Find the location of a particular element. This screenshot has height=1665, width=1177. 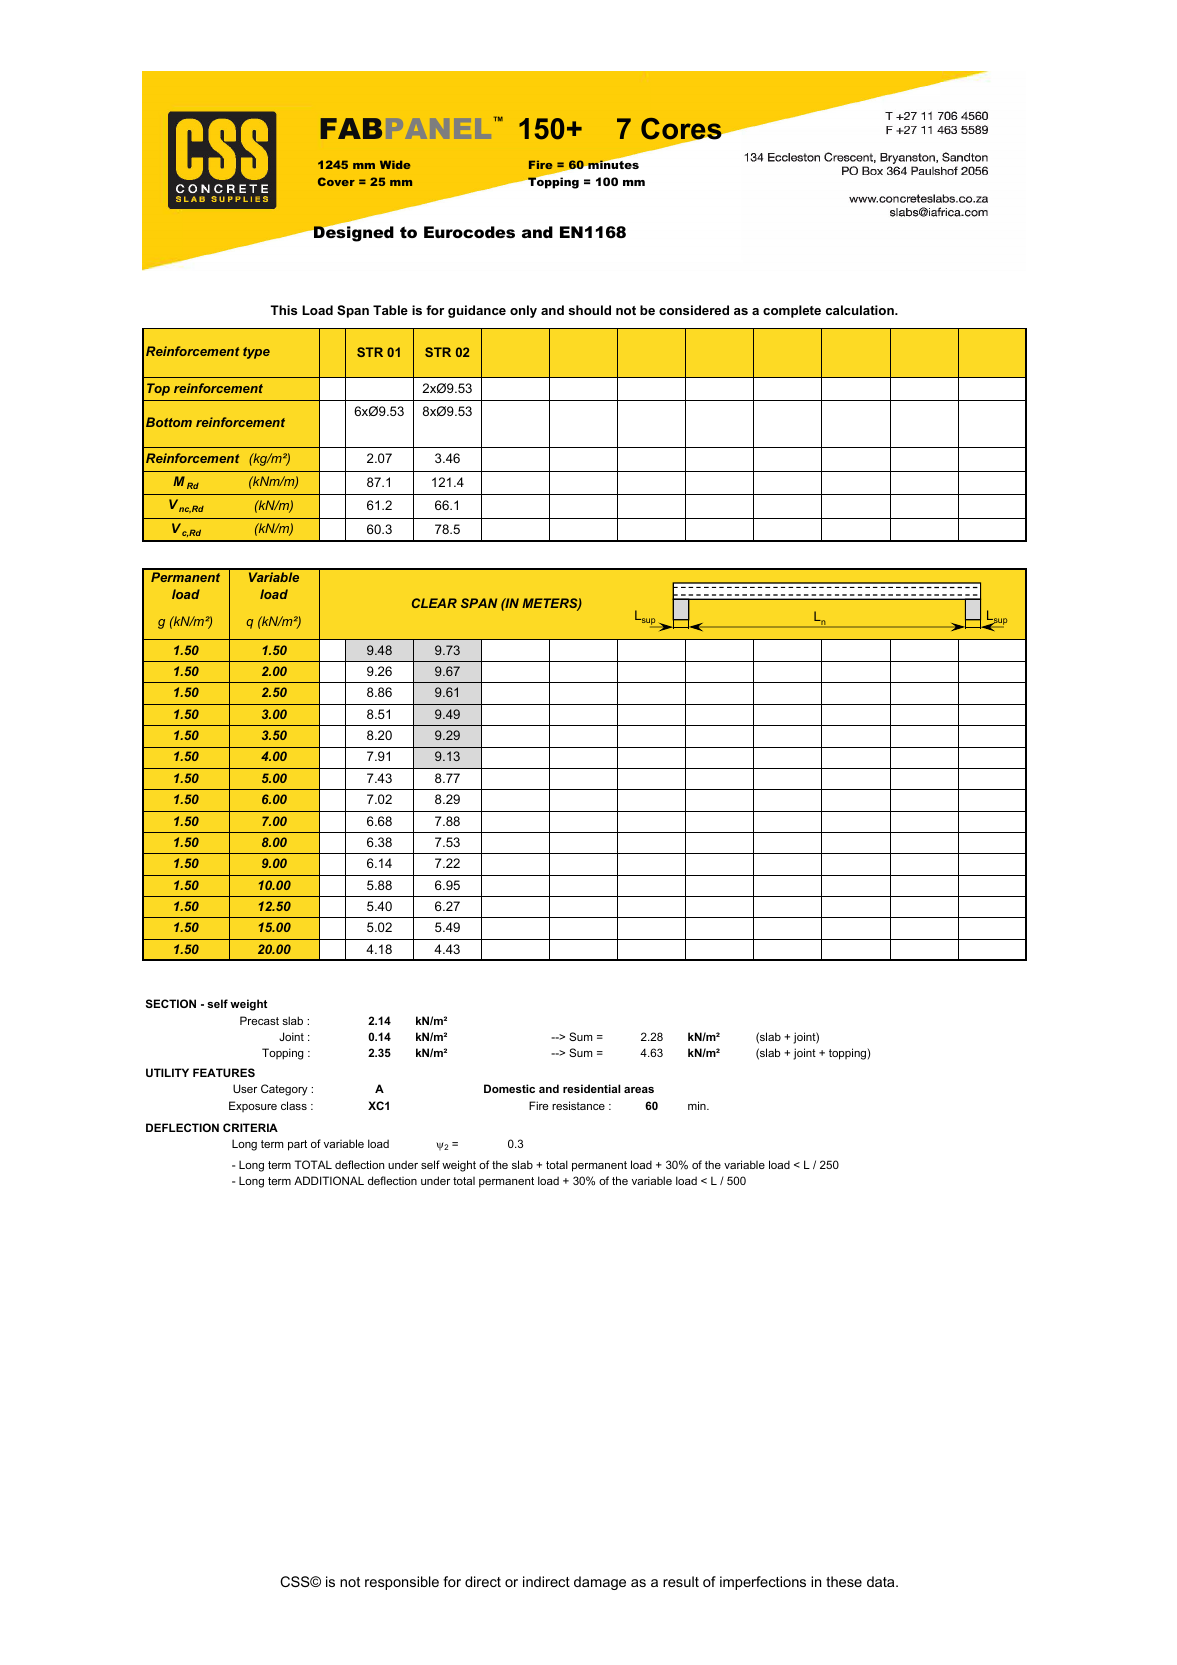

complete is located at coordinates (792, 311).
